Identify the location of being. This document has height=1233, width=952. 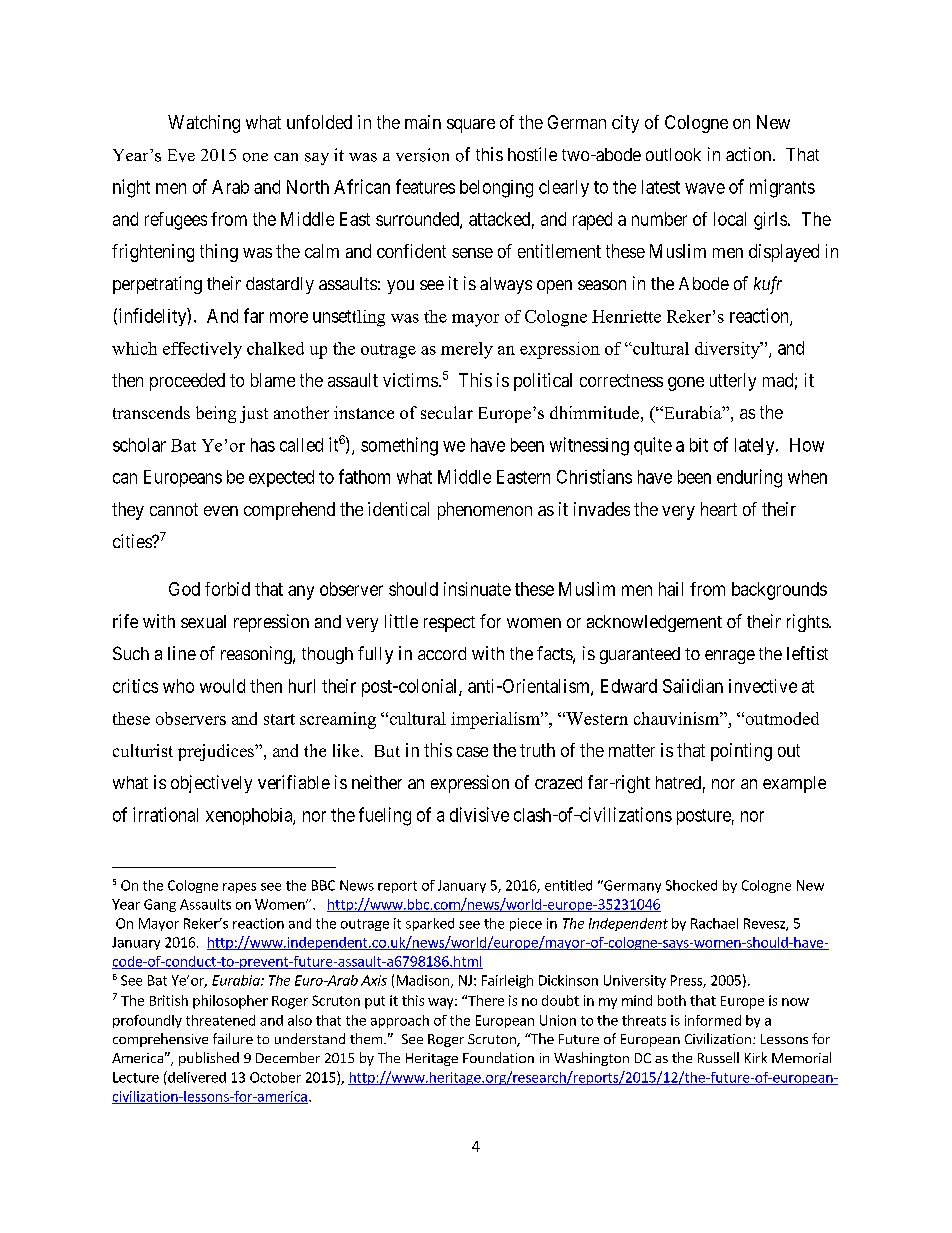
(216, 414).
